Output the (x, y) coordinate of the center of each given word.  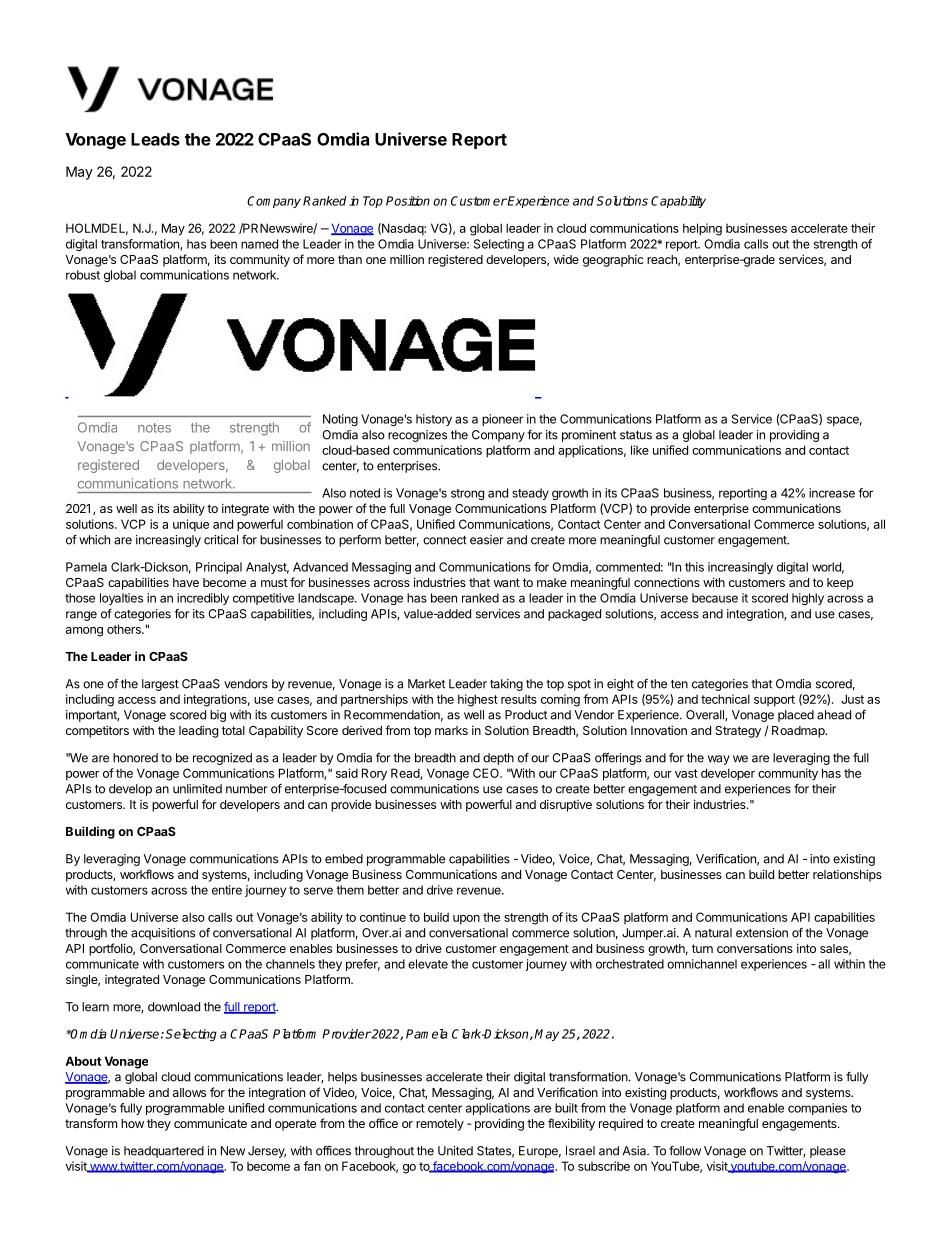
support (774, 701)
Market (426, 684)
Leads (155, 139)
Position (408, 201)
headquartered (164, 1152)
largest (160, 685)
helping (702, 229)
